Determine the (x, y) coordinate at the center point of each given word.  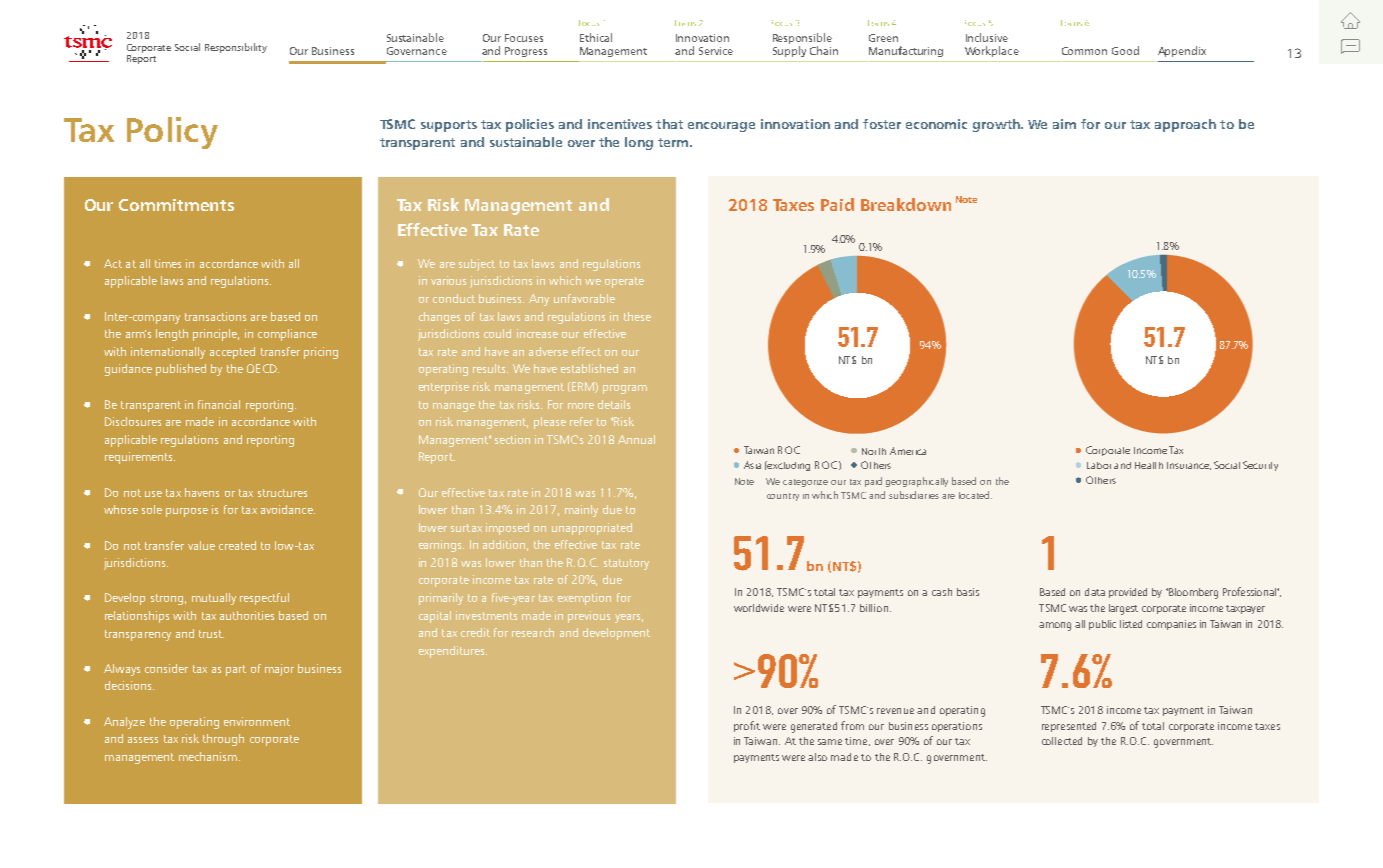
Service (716, 51)
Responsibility (236, 48)
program (625, 389)
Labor (1099, 465)
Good (1125, 50)
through (223, 740)
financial (219, 404)
